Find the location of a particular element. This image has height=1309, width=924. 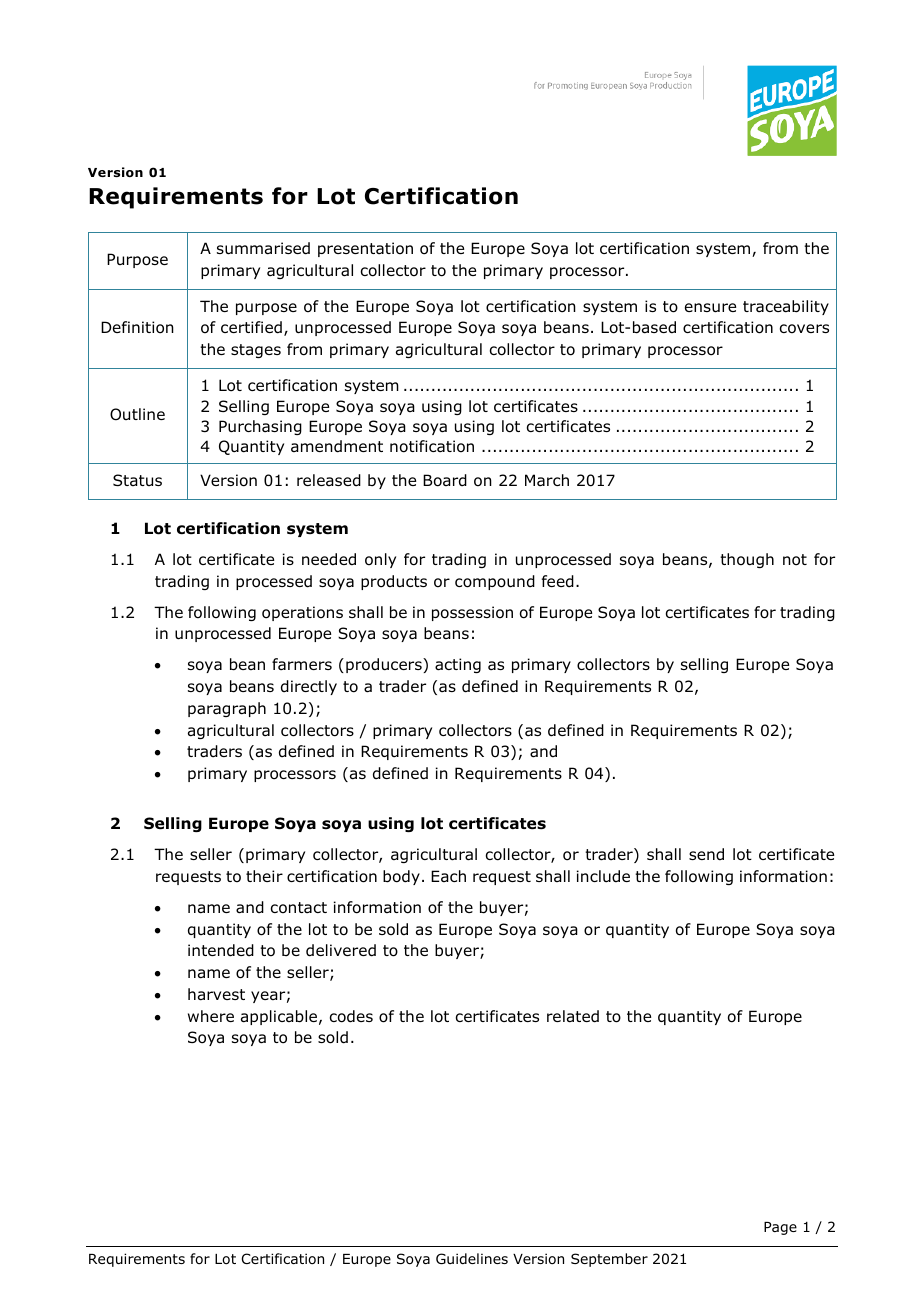

send is located at coordinates (706, 854).
